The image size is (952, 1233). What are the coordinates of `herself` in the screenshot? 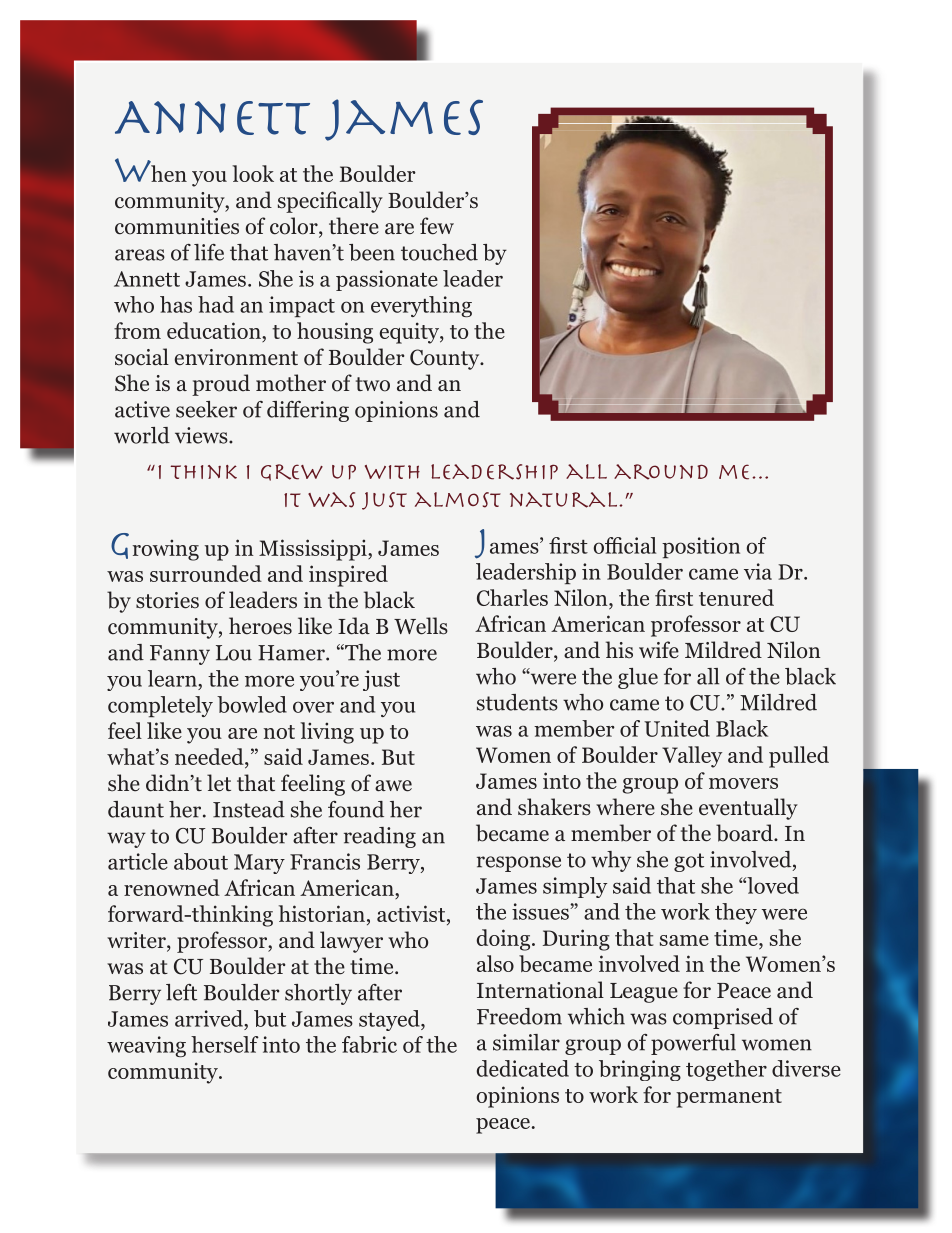 It's located at (225, 1044).
